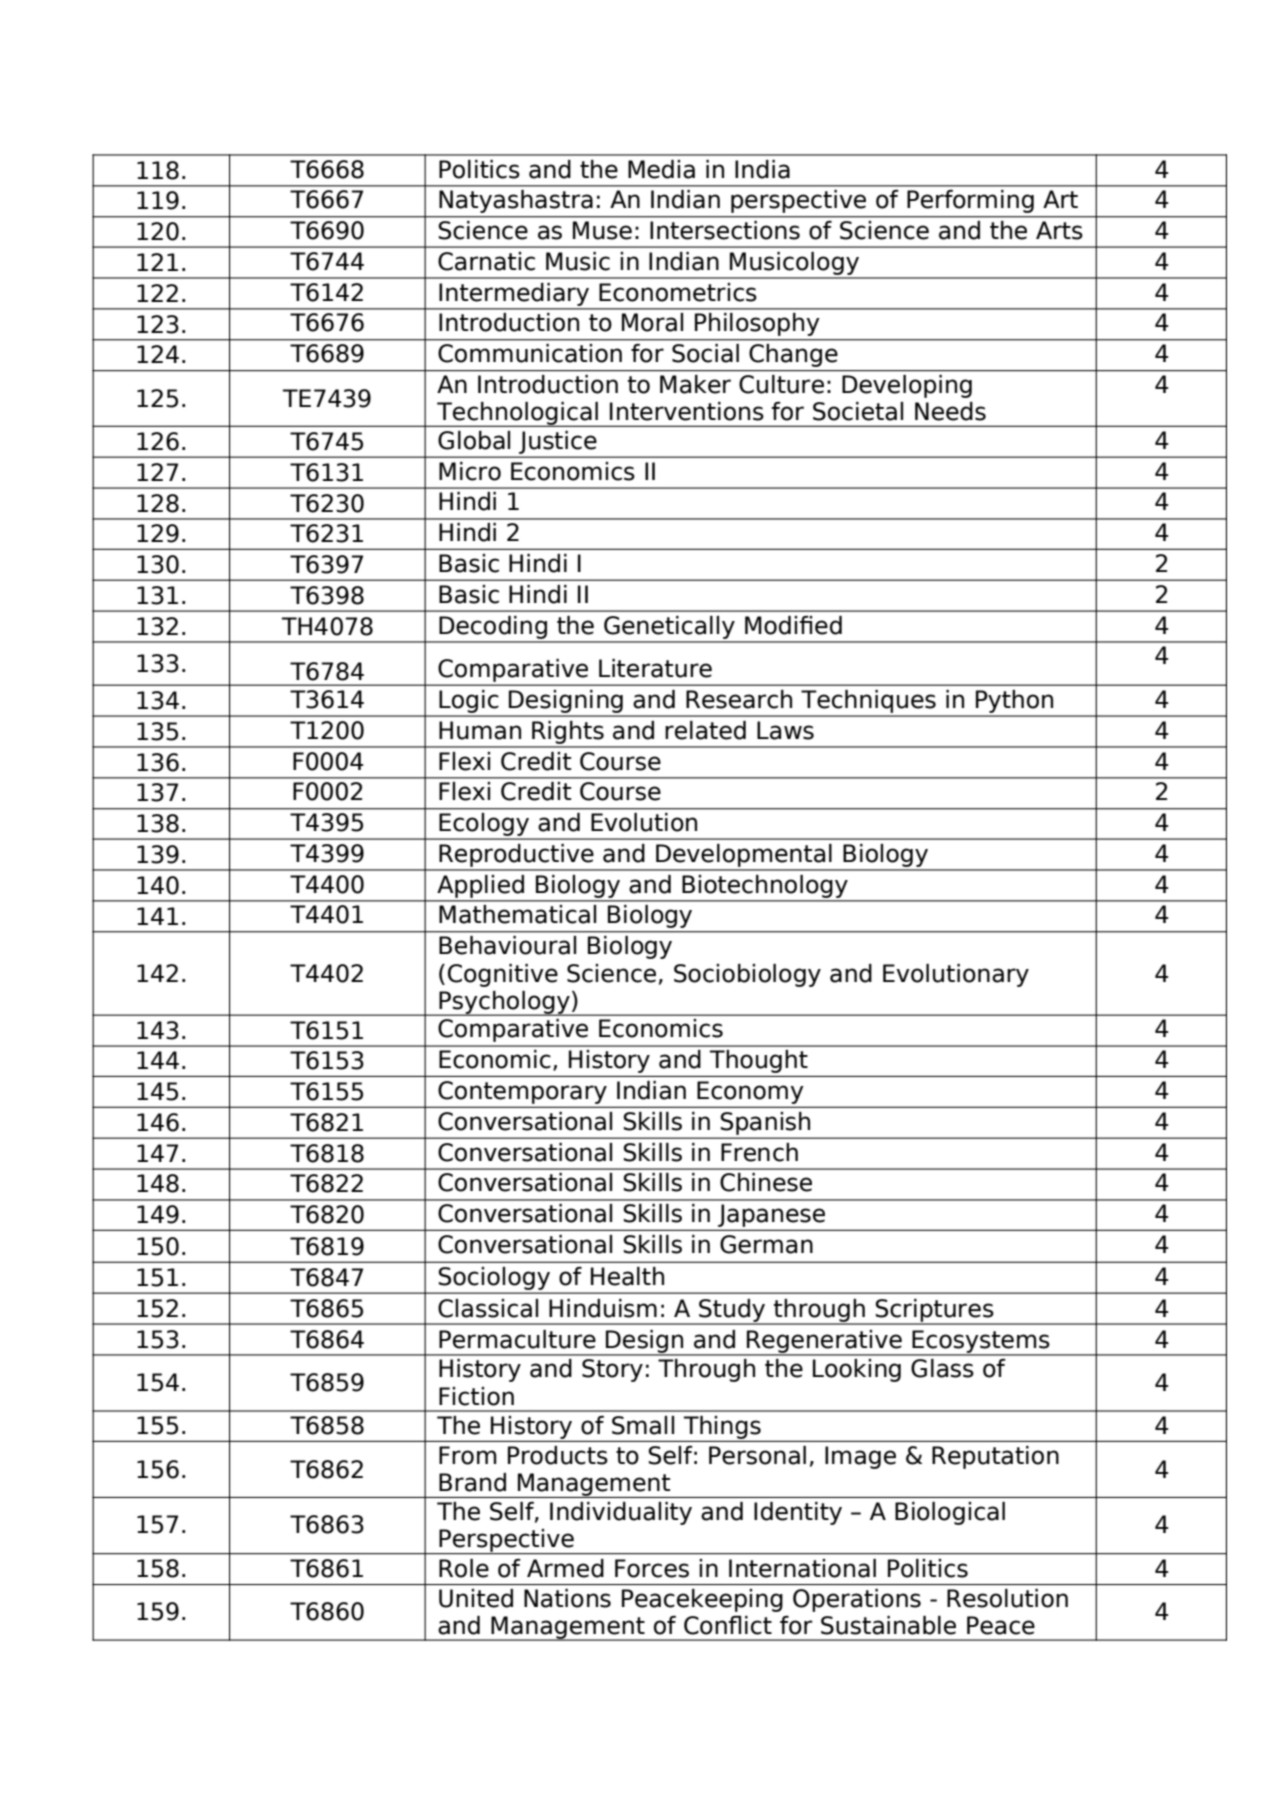 This image has height=1806, width=1276. I want to click on Economy, so click(750, 1092).
